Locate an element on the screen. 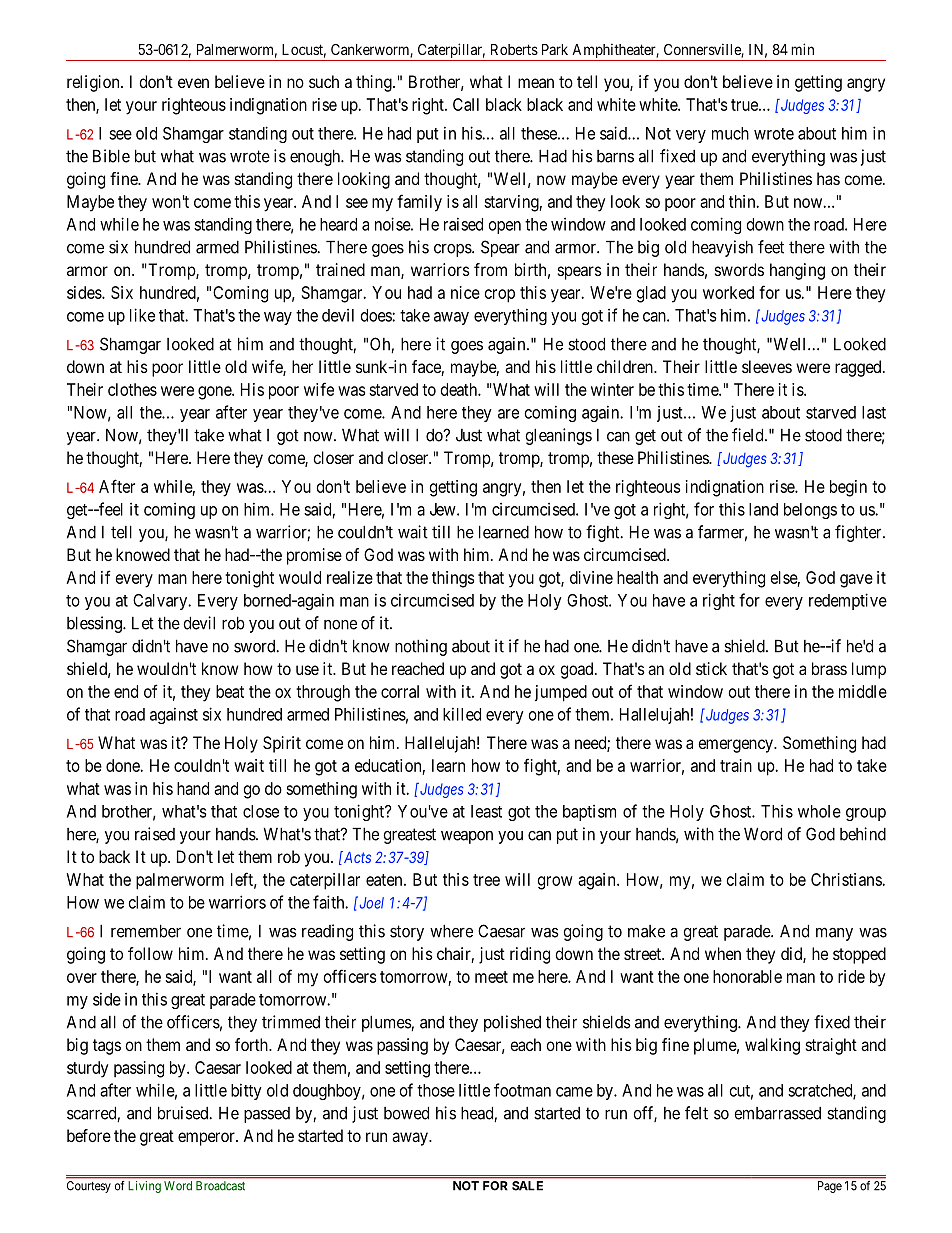 The height and width of the screenshot is (1233, 952). field is located at coordinates (749, 435).
